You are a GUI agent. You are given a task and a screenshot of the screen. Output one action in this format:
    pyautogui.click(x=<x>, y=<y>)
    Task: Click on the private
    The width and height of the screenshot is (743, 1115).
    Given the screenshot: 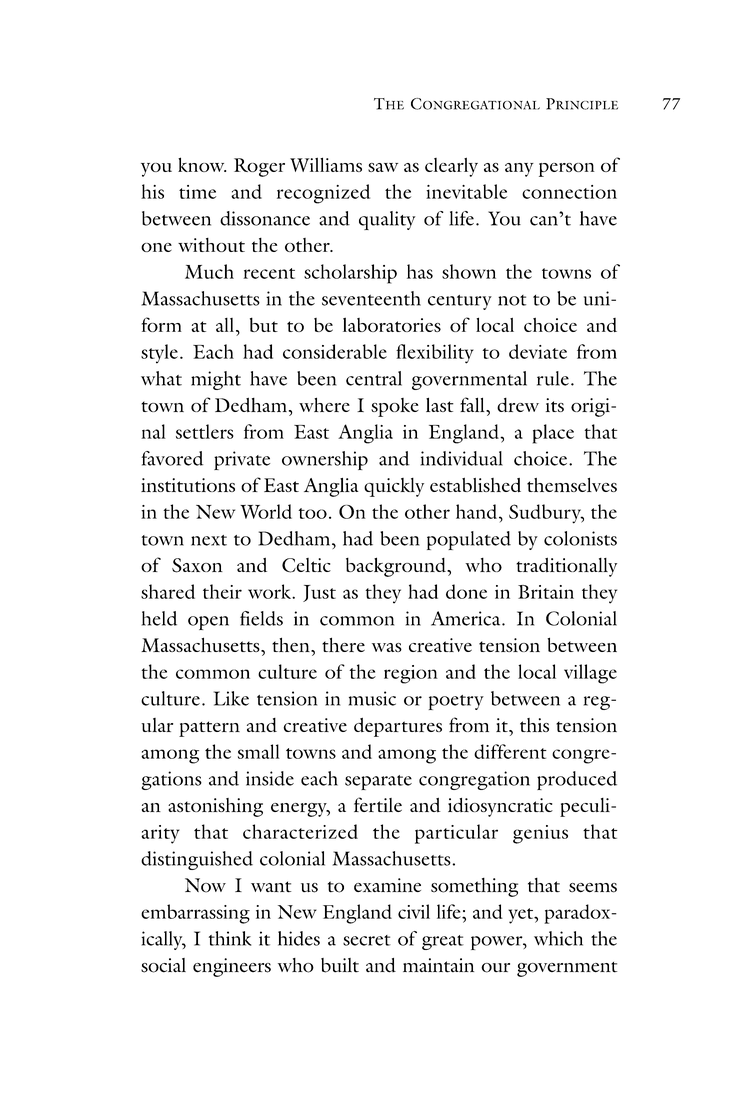 What is the action you would take?
    pyautogui.click(x=242, y=460)
